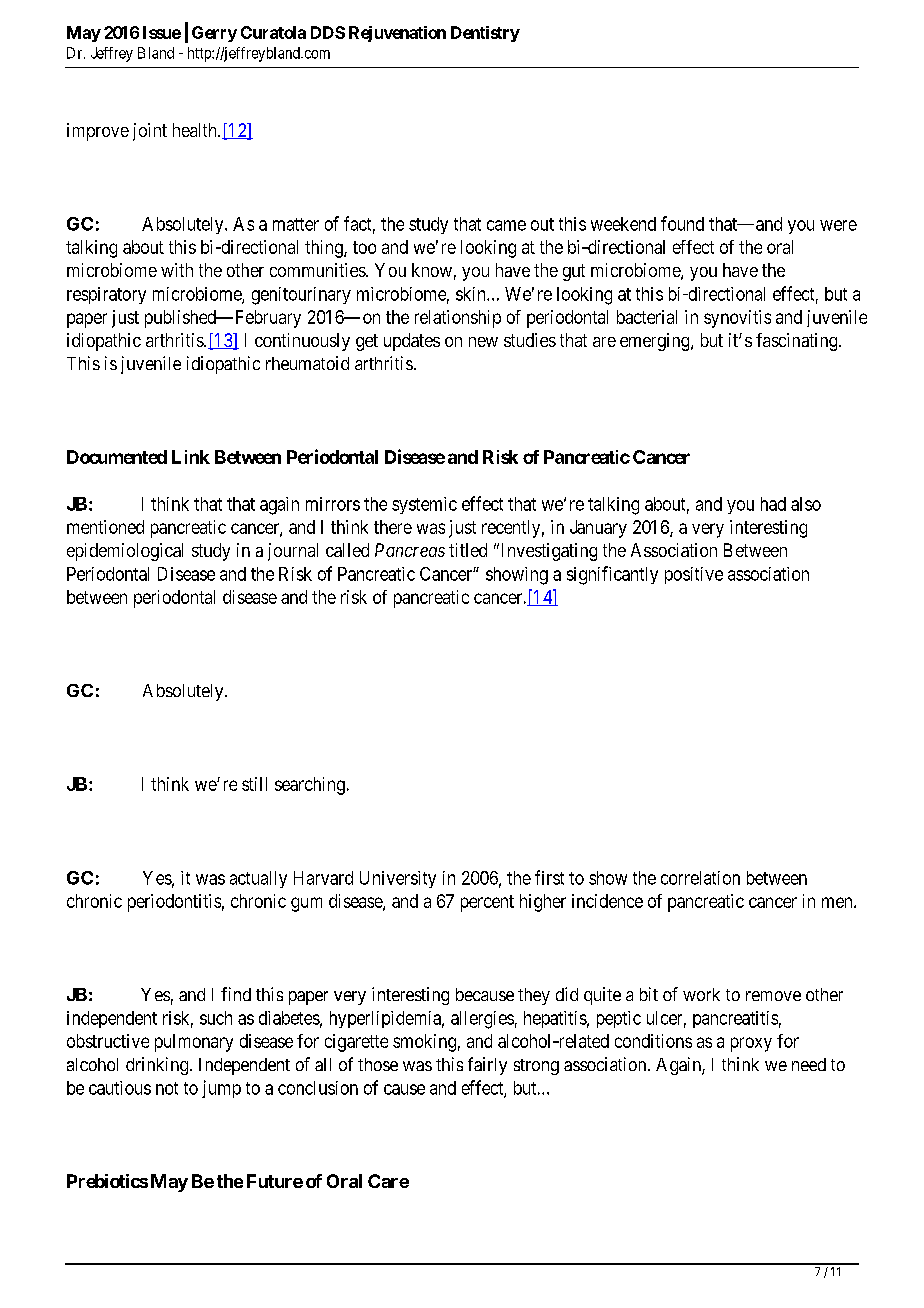  Describe the element at coordinates (487, 1066) in the document. I see `fairly` at that location.
